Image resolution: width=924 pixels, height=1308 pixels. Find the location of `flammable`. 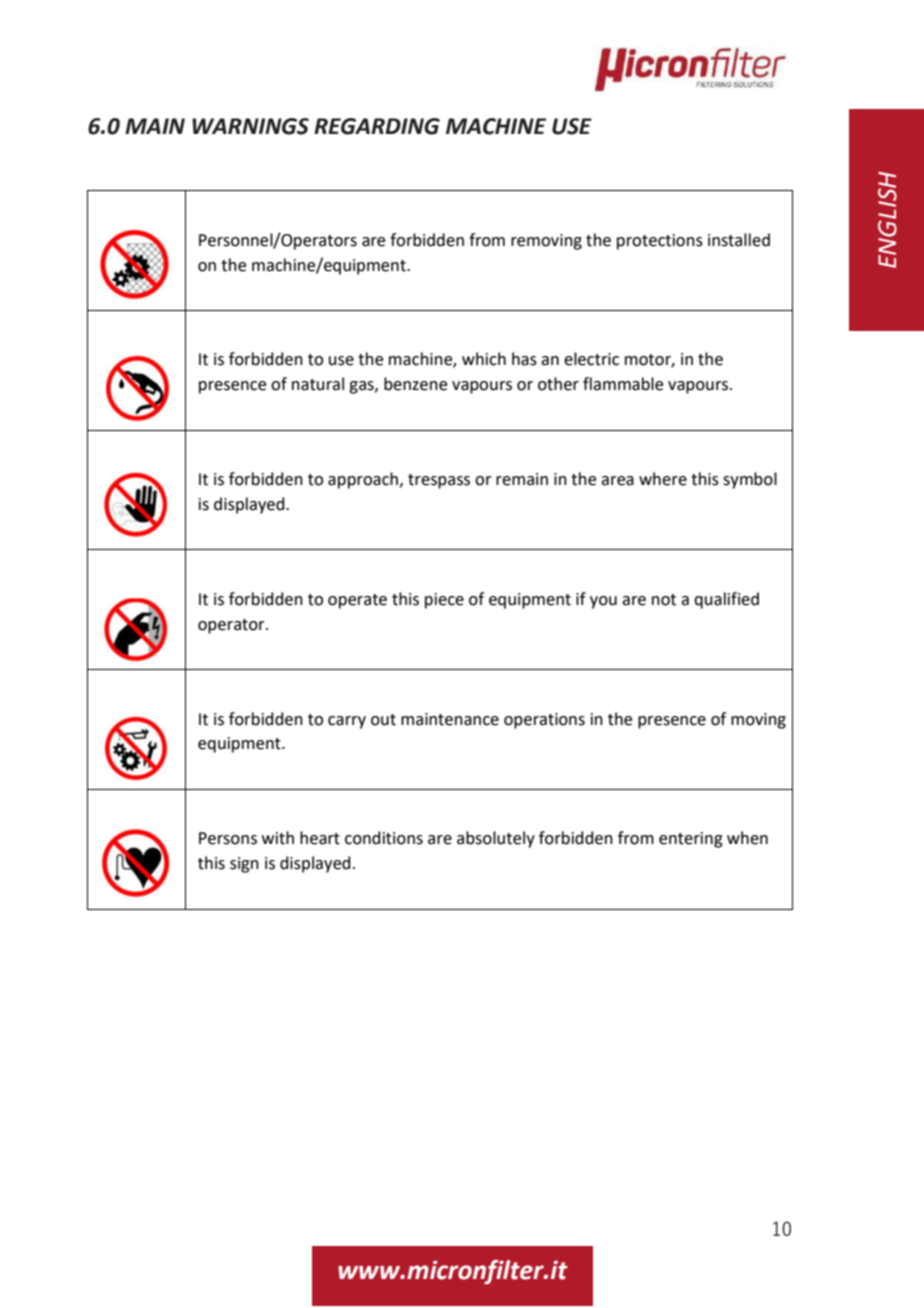

flammable is located at coordinates (623, 384).
